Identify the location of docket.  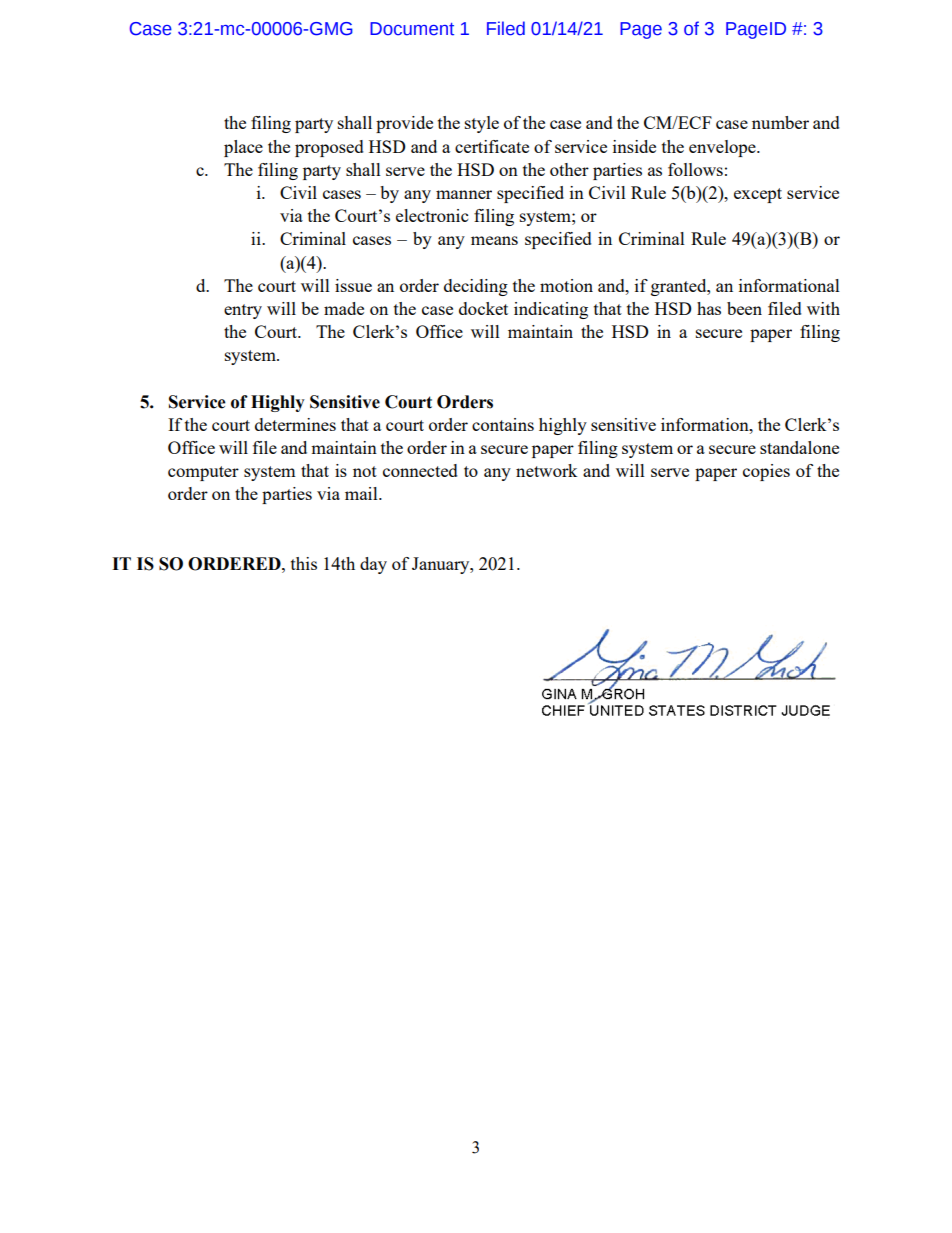
(483, 308).
